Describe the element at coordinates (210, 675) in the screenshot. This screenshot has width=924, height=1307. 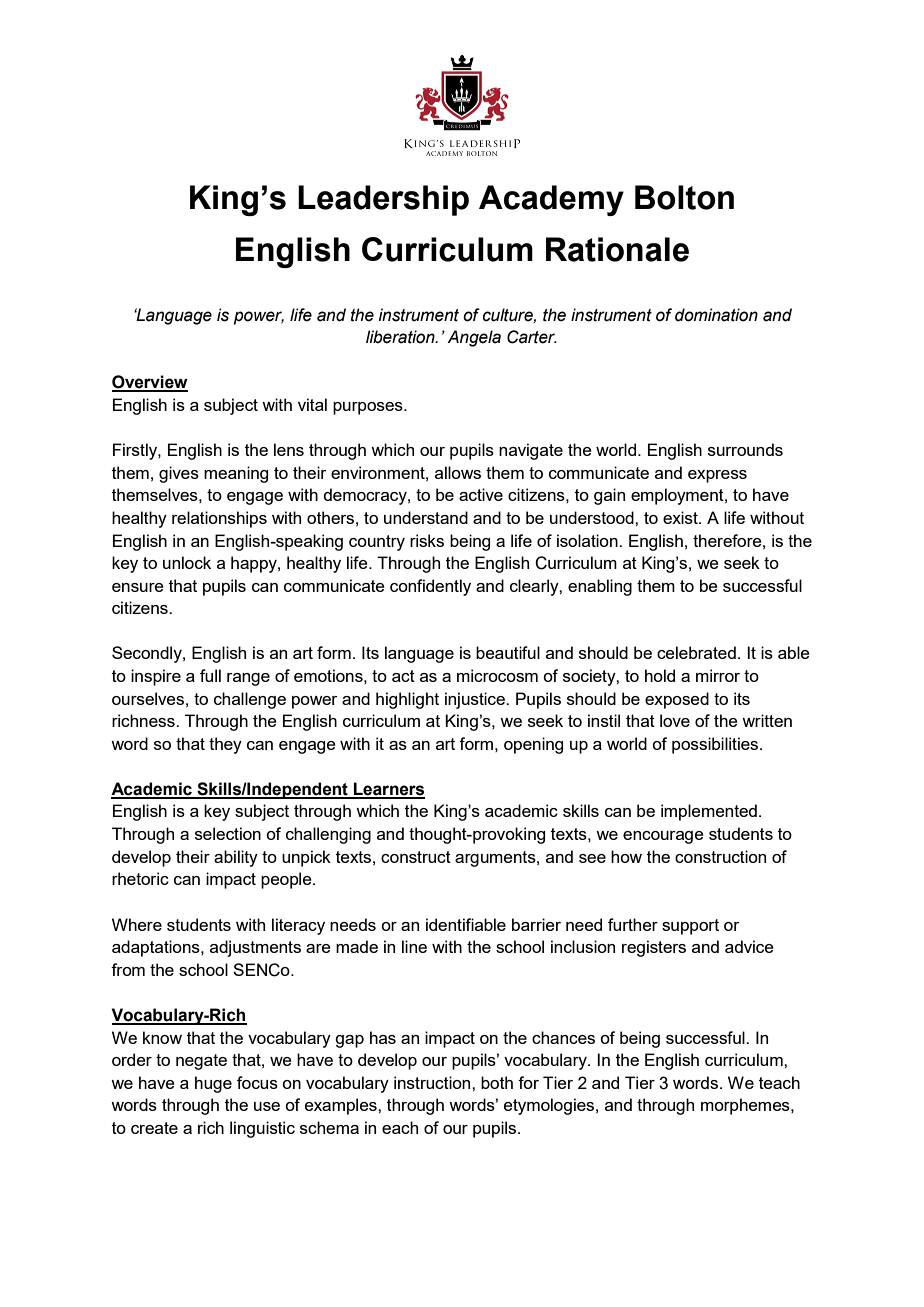
I see `full` at that location.
